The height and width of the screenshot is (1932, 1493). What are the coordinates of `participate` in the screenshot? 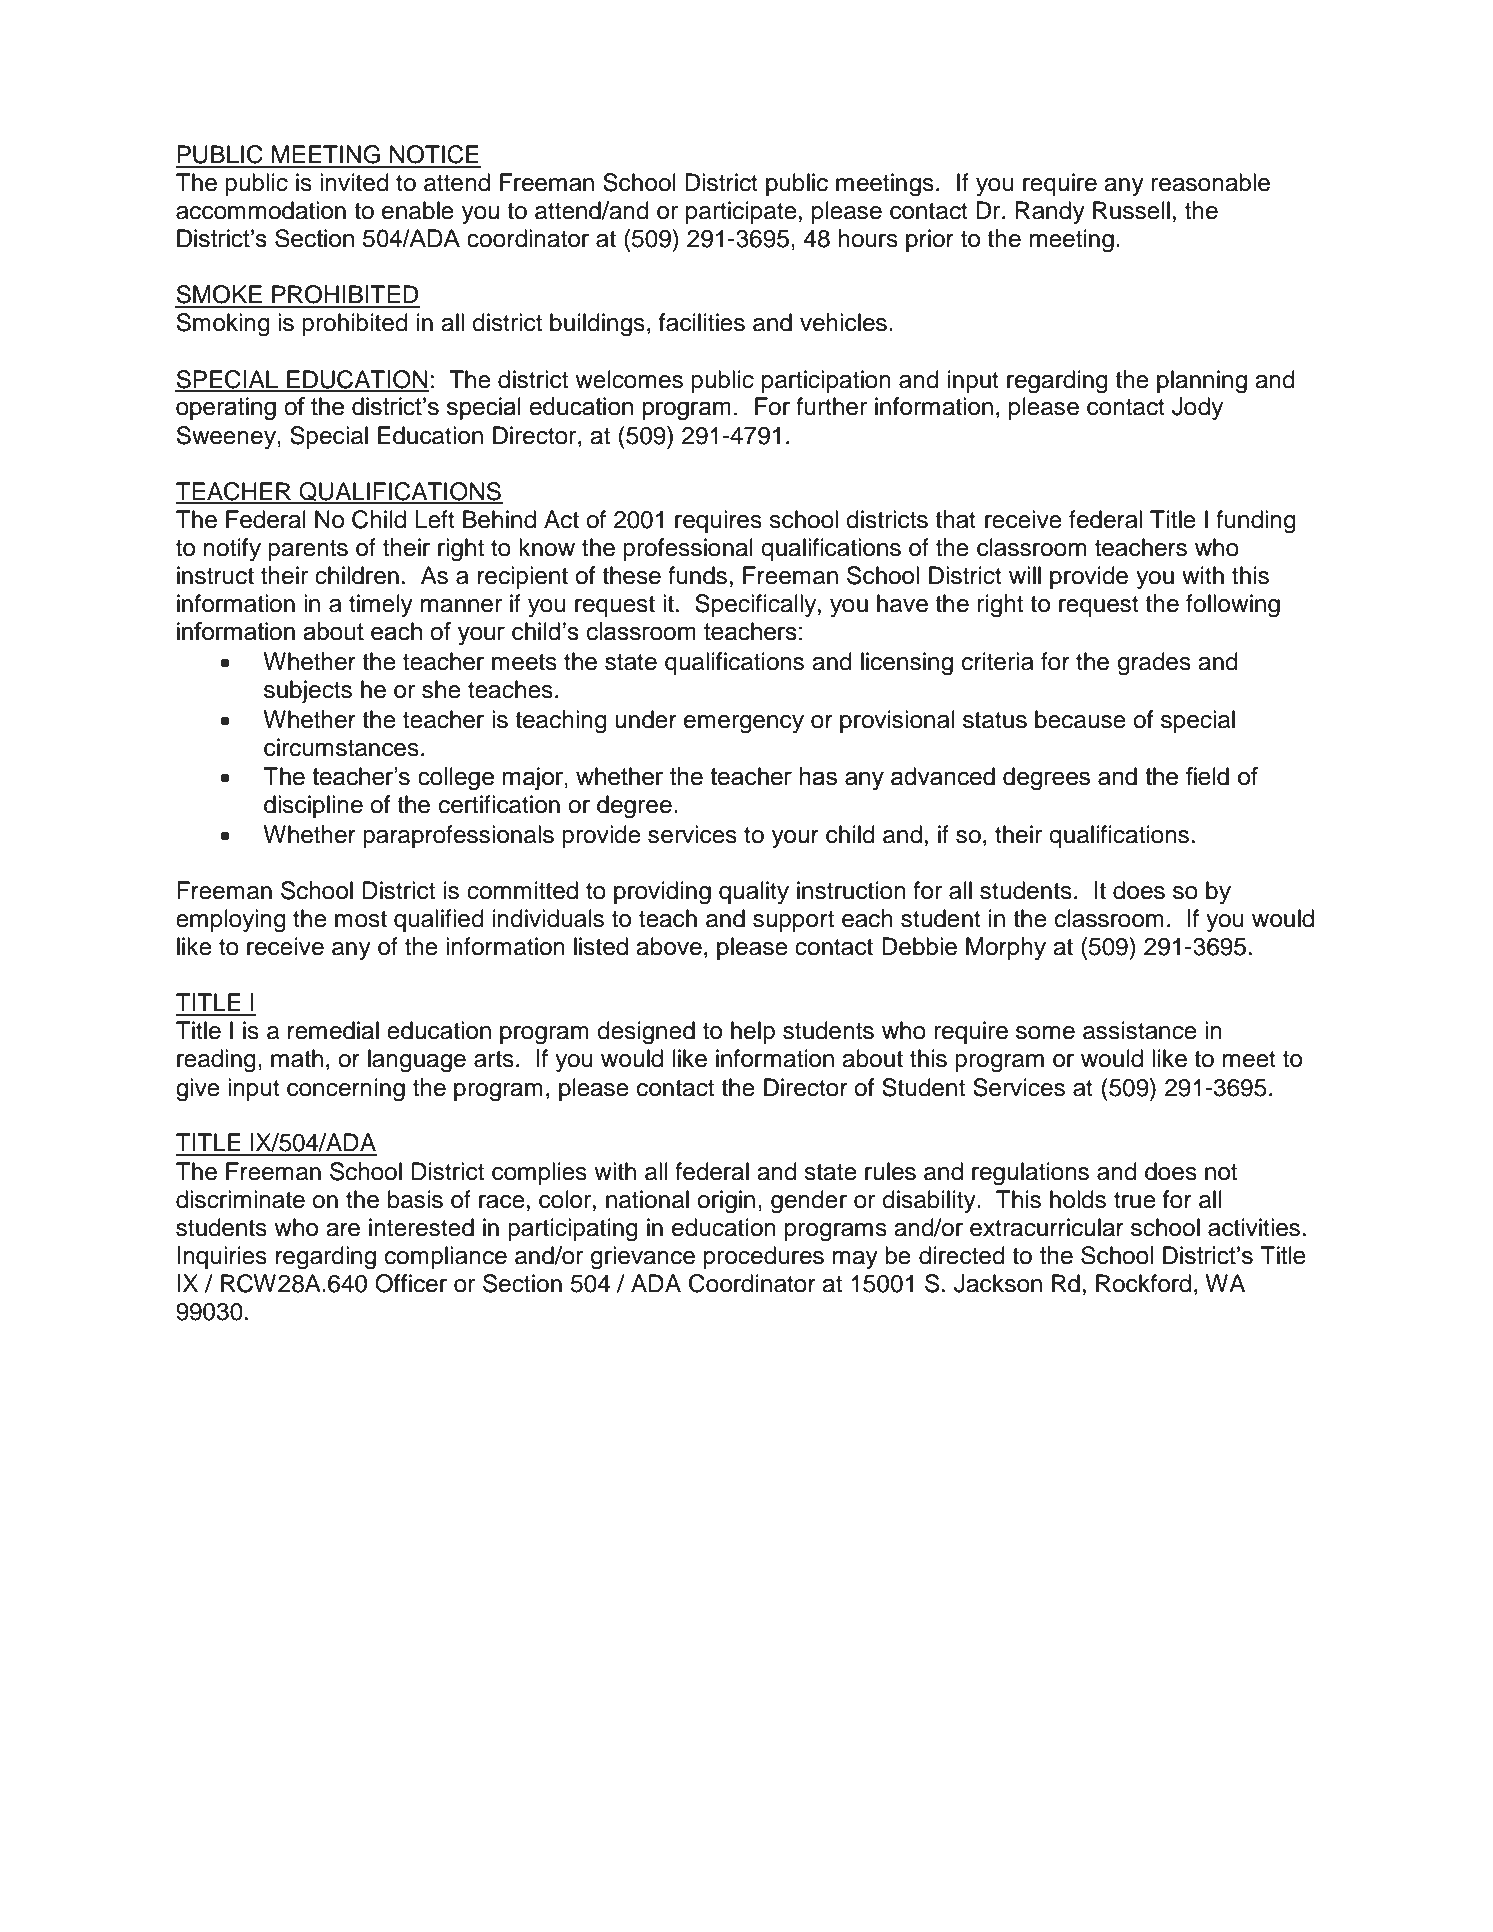 It's located at (741, 212).
